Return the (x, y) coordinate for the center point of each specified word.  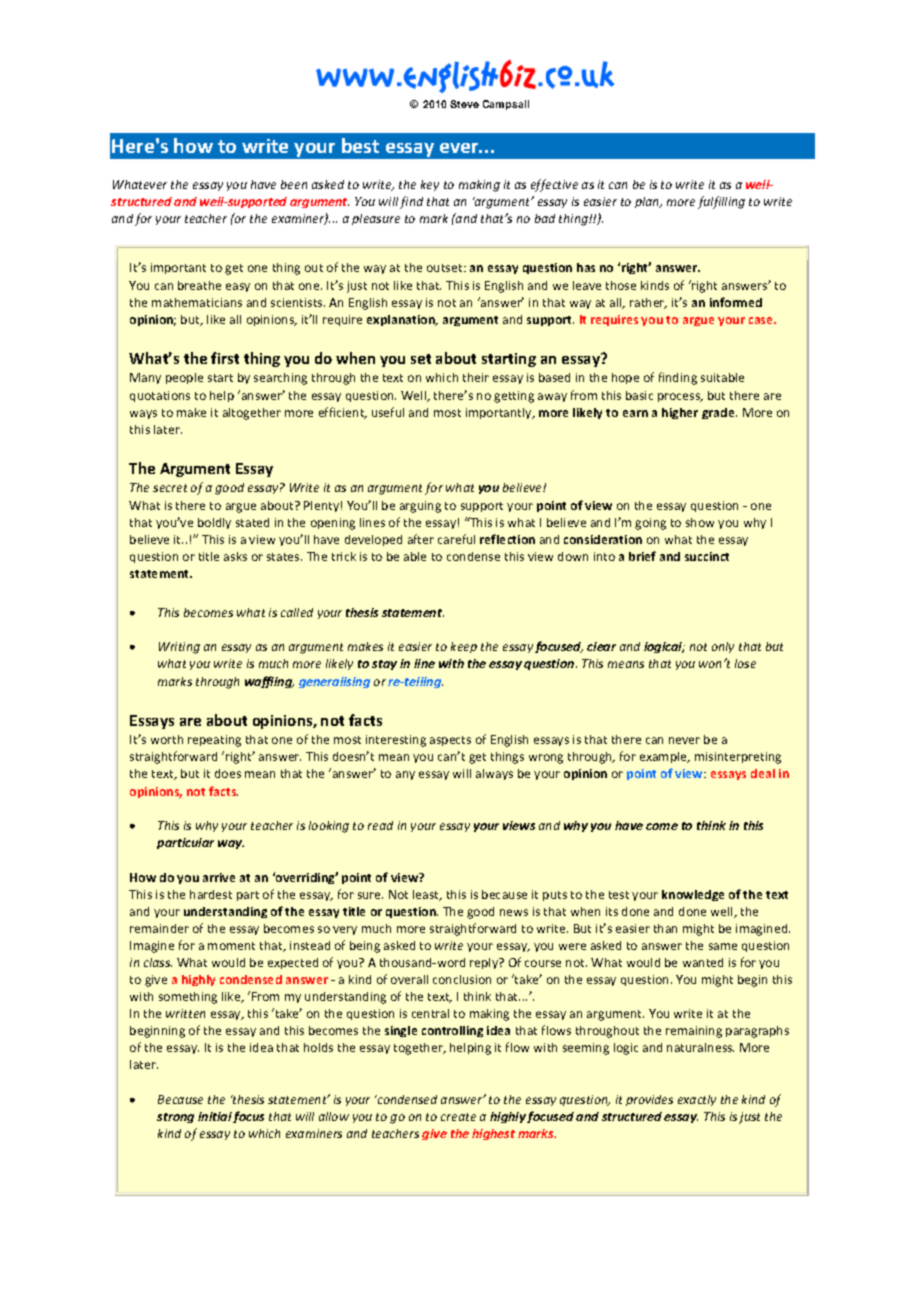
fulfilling (721, 202)
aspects (450, 741)
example (664, 757)
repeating (214, 741)
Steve (464, 104)
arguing (420, 507)
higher (680, 413)
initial (215, 1116)
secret (170, 488)
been (294, 184)
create (458, 1117)
